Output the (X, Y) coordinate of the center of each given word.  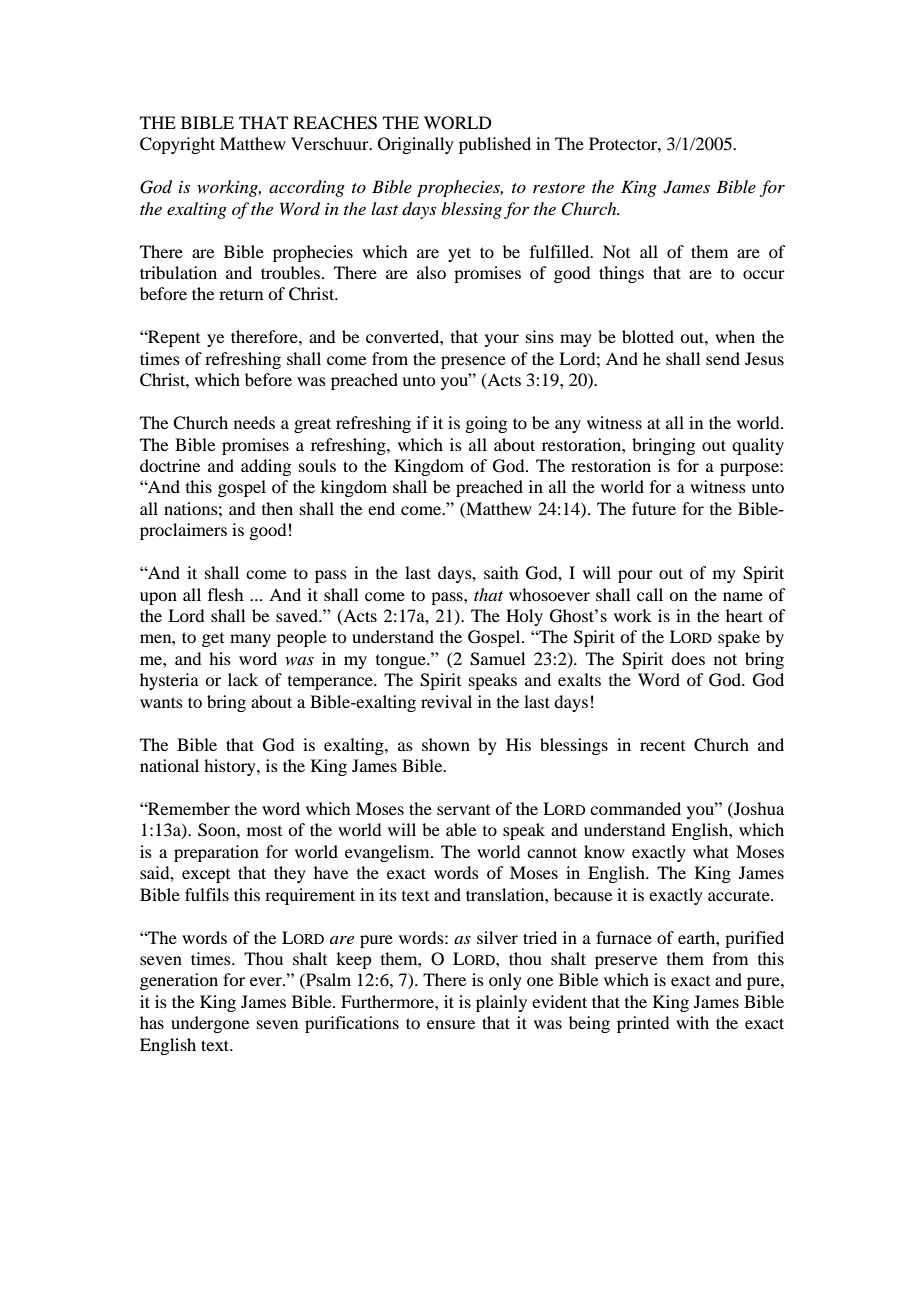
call (650, 594)
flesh (225, 594)
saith (501, 572)
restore (559, 188)
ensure (451, 1024)
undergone (210, 1024)
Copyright (177, 145)
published (495, 145)
